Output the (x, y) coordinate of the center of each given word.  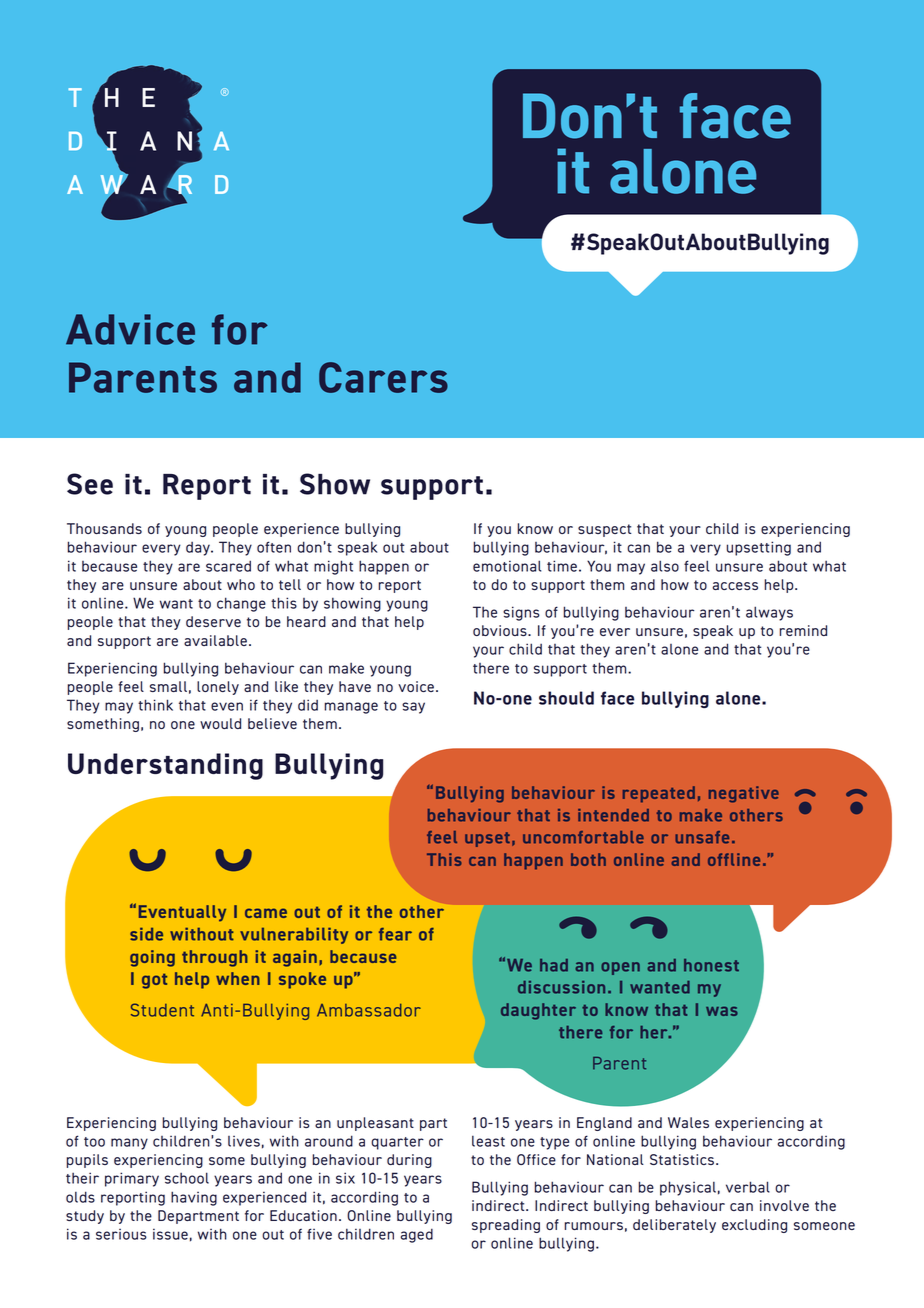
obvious (501, 630)
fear (395, 934)
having (194, 1198)
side (146, 934)
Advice (130, 329)
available (215, 640)
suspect (604, 530)
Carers (383, 377)
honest (711, 965)
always (769, 613)
